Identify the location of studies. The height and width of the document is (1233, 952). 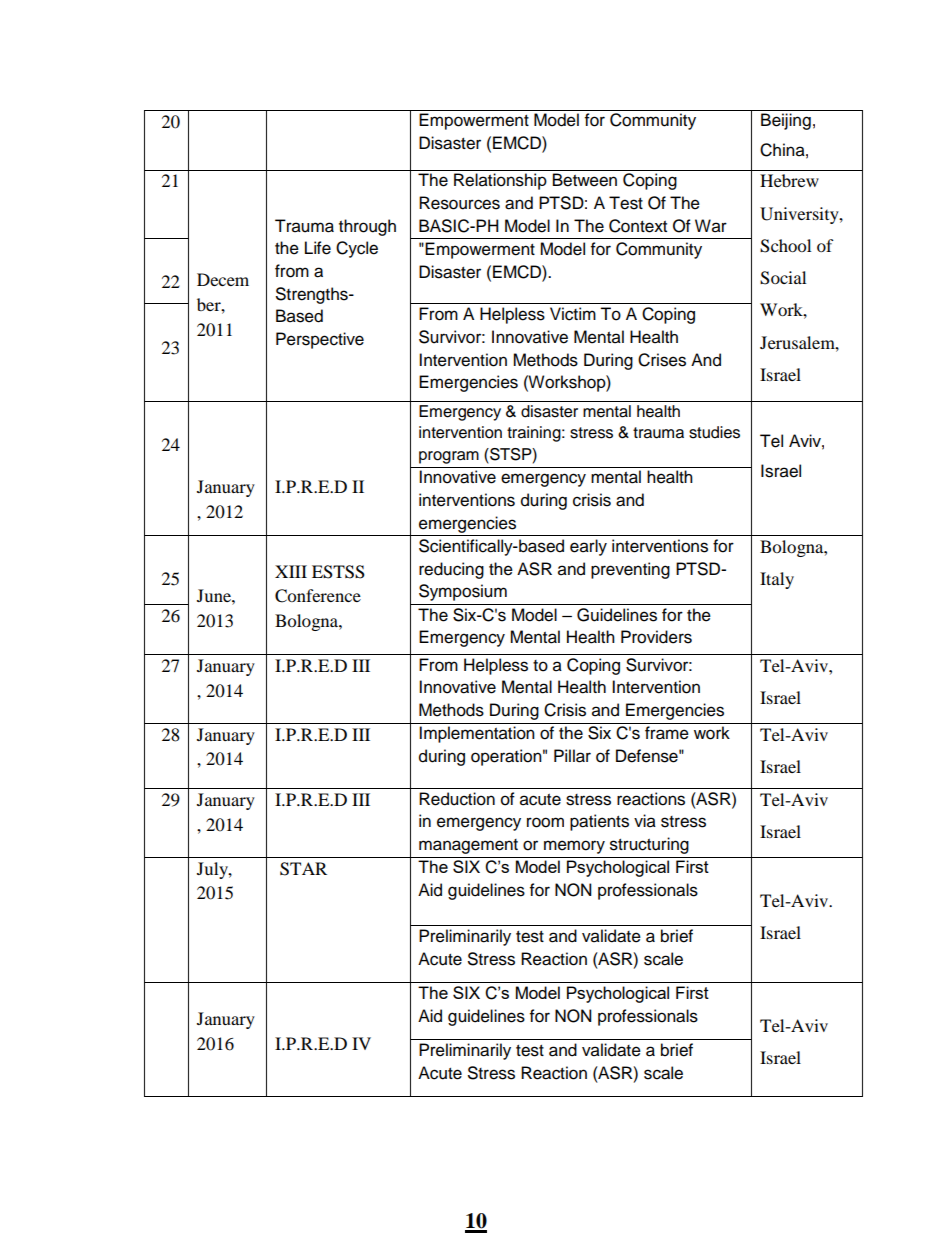
(714, 432).
